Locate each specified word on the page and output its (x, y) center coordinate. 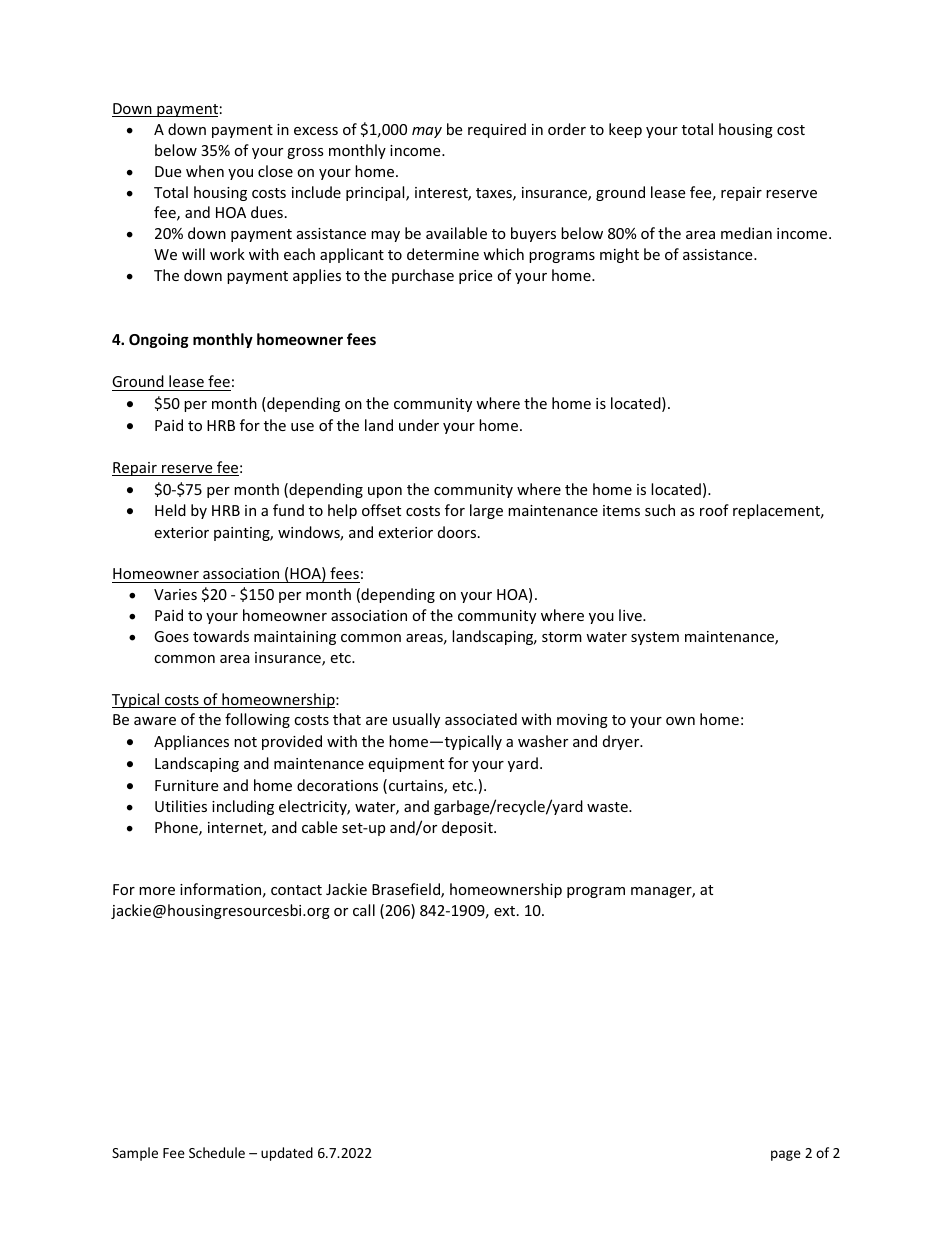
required (497, 130)
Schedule (217, 1152)
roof (714, 510)
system (655, 638)
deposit (468, 828)
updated (287, 1154)
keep (625, 130)
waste (608, 807)
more (157, 891)
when (205, 171)
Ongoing (159, 340)
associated (481, 719)
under (419, 425)
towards (221, 636)
